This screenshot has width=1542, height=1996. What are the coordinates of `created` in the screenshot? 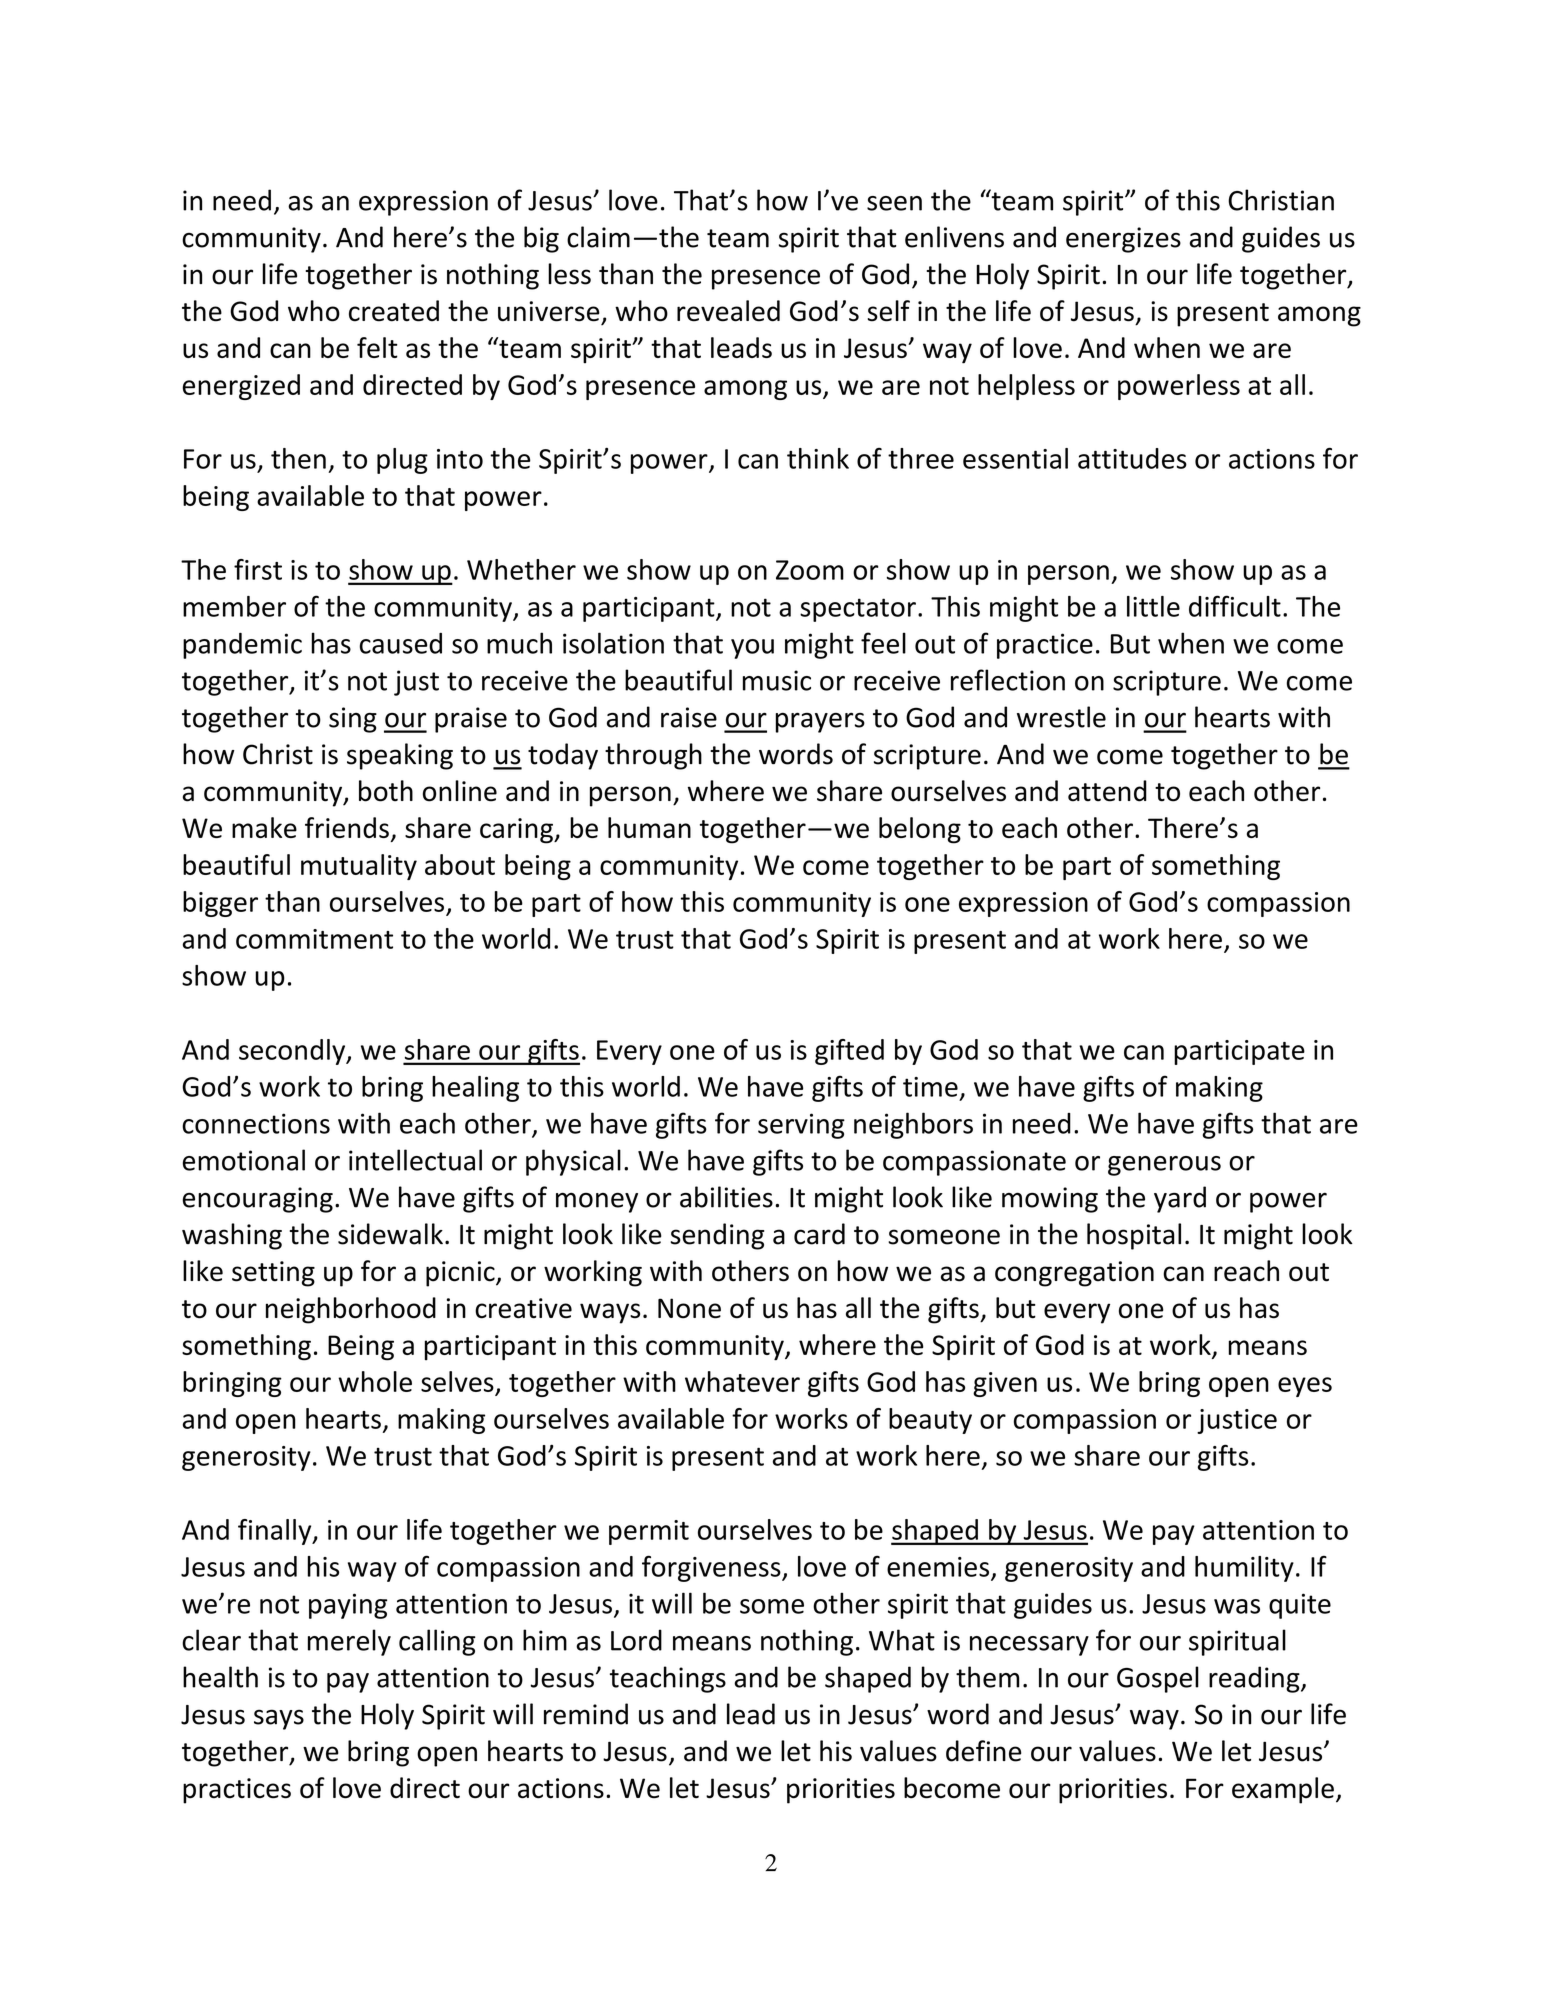 It's located at (394, 311).
